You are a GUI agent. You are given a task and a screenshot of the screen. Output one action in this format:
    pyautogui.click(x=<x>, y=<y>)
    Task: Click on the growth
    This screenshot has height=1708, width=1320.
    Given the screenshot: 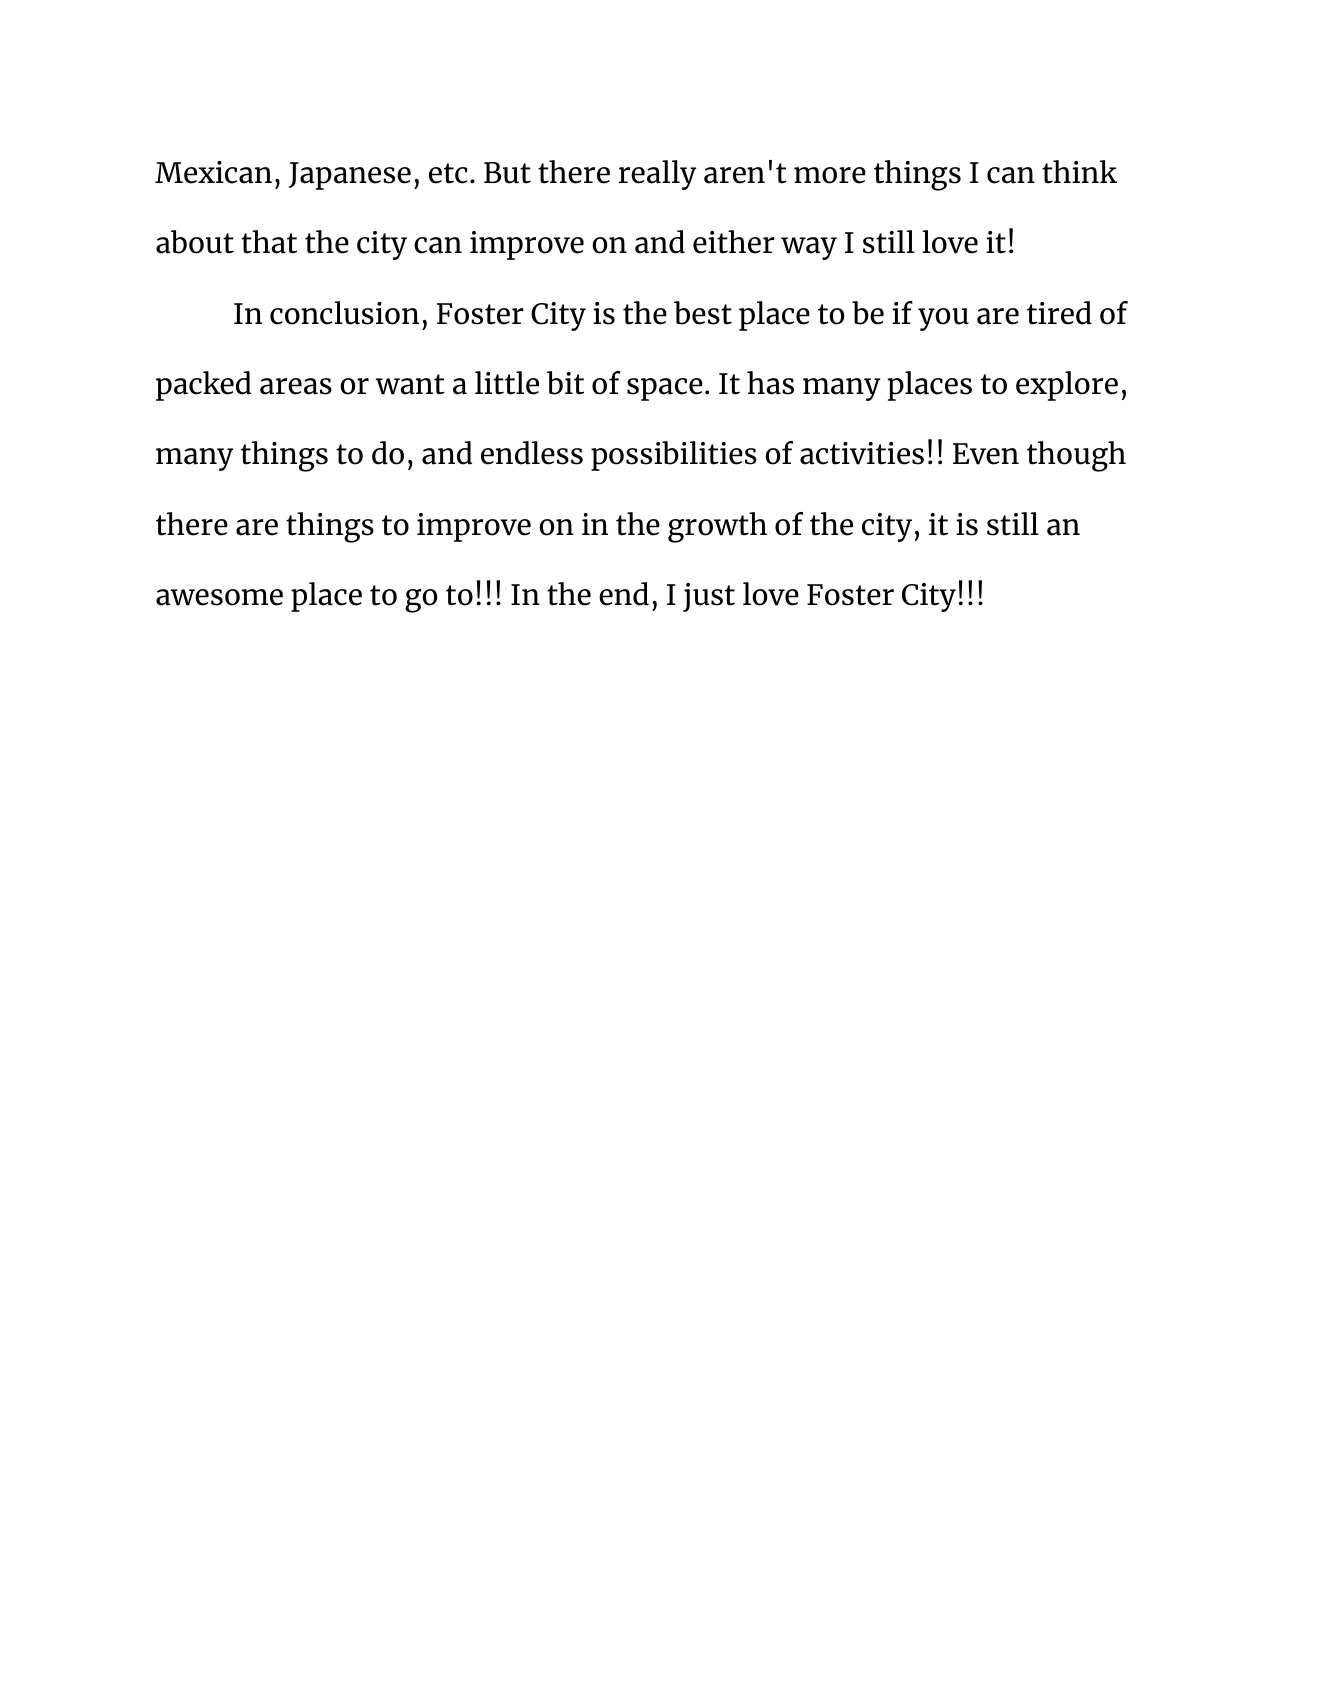 What is the action you would take?
    pyautogui.click(x=717, y=527)
